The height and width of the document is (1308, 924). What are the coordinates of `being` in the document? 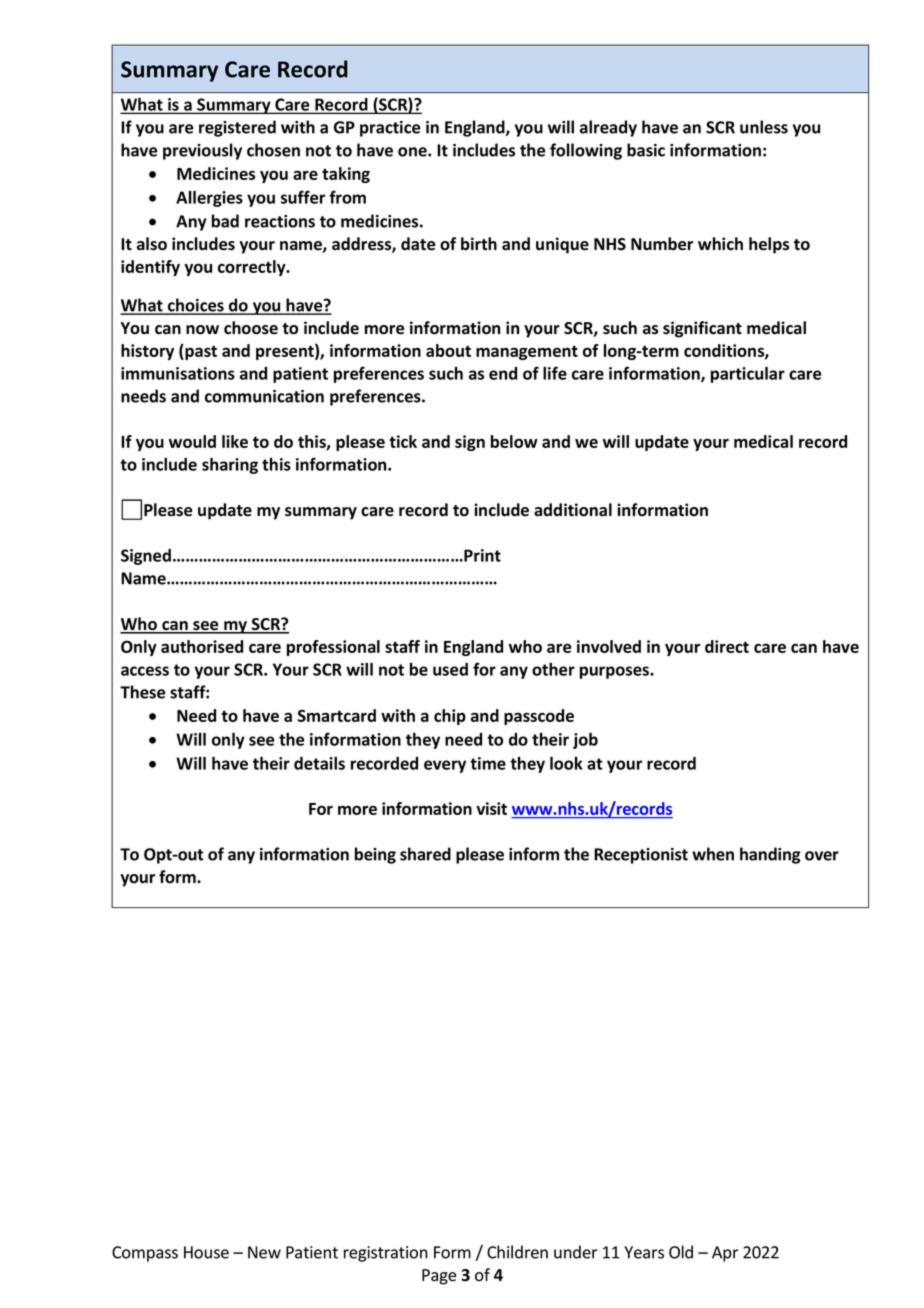 It's located at (375, 855).
